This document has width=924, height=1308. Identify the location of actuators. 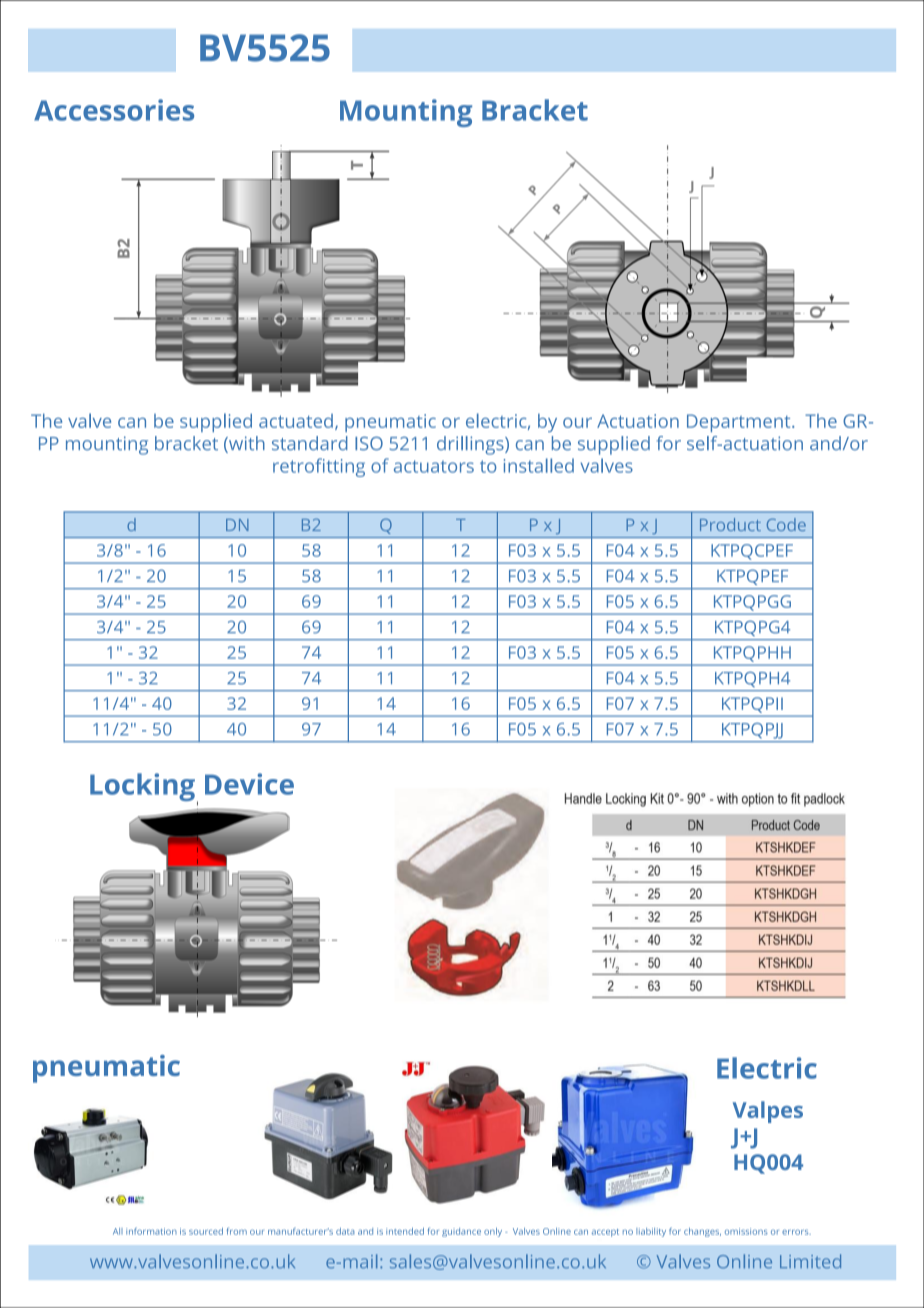
(434, 466).
